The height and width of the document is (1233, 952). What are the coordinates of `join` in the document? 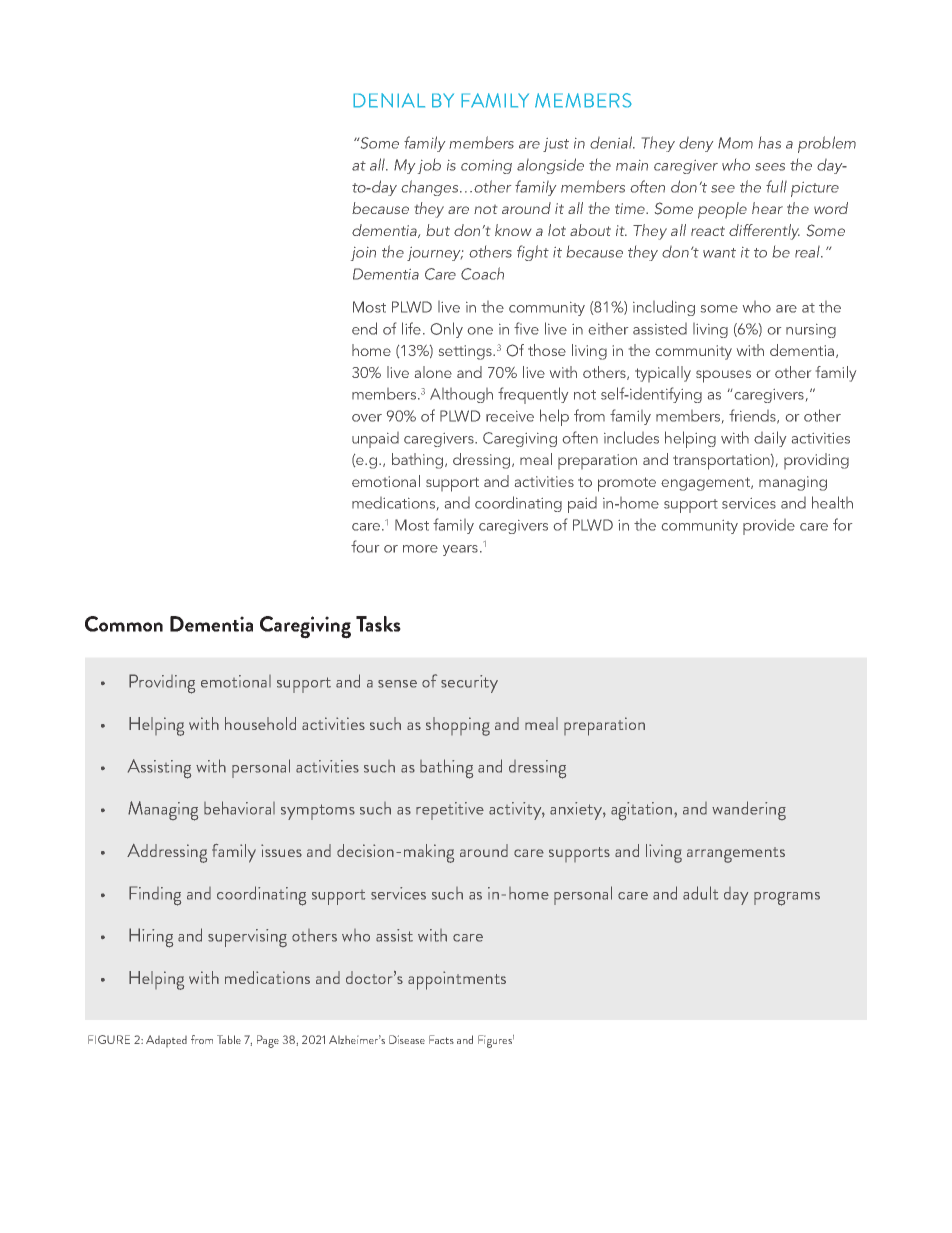 It's located at (363, 254).
